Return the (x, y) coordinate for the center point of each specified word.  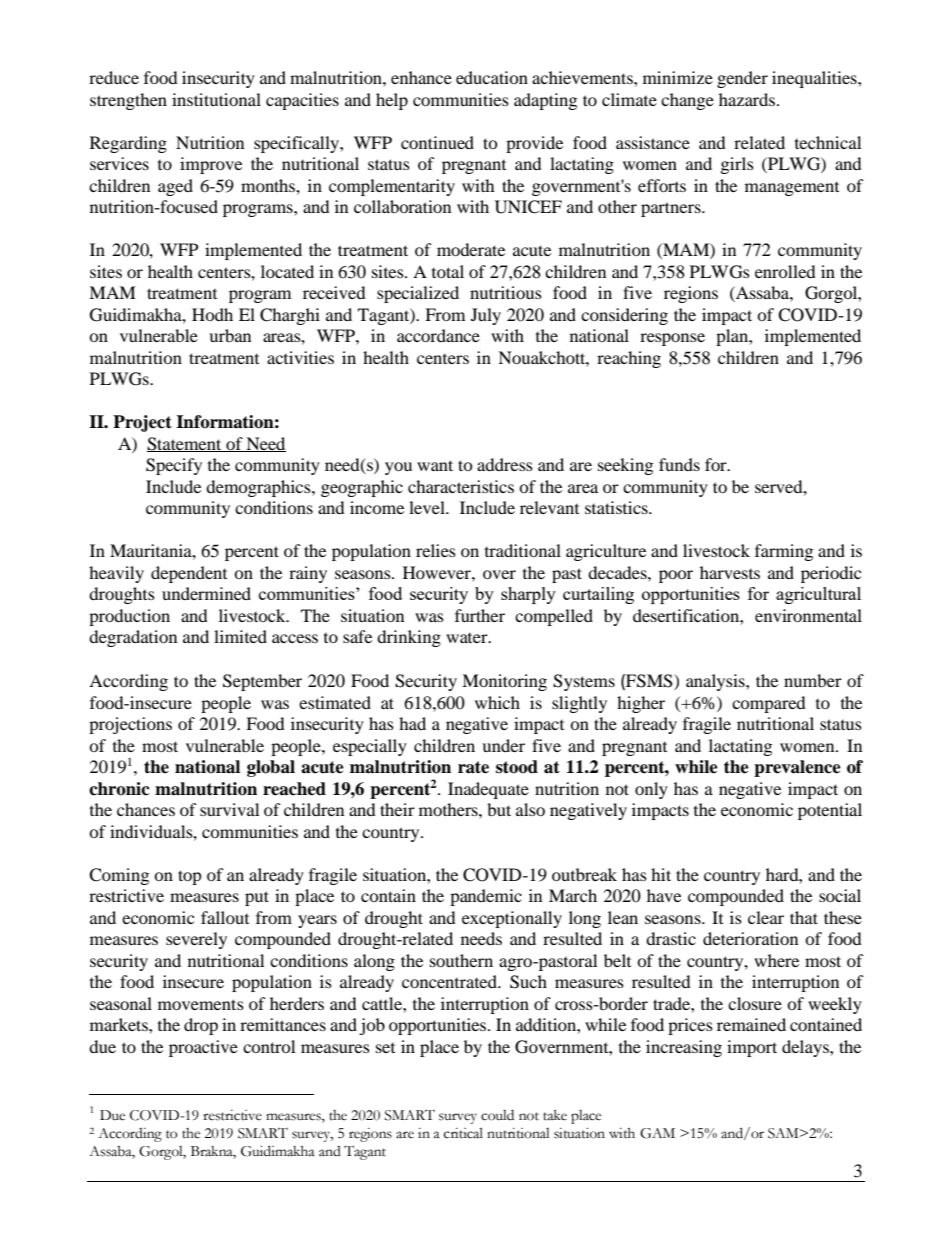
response (672, 339)
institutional (216, 99)
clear (766, 917)
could (497, 1115)
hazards (748, 99)
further (480, 615)
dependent (189, 574)
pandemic (486, 897)
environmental (808, 615)
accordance (438, 335)
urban (230, 335)
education (492, 77)
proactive (203, 1048)
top (190, 877)
